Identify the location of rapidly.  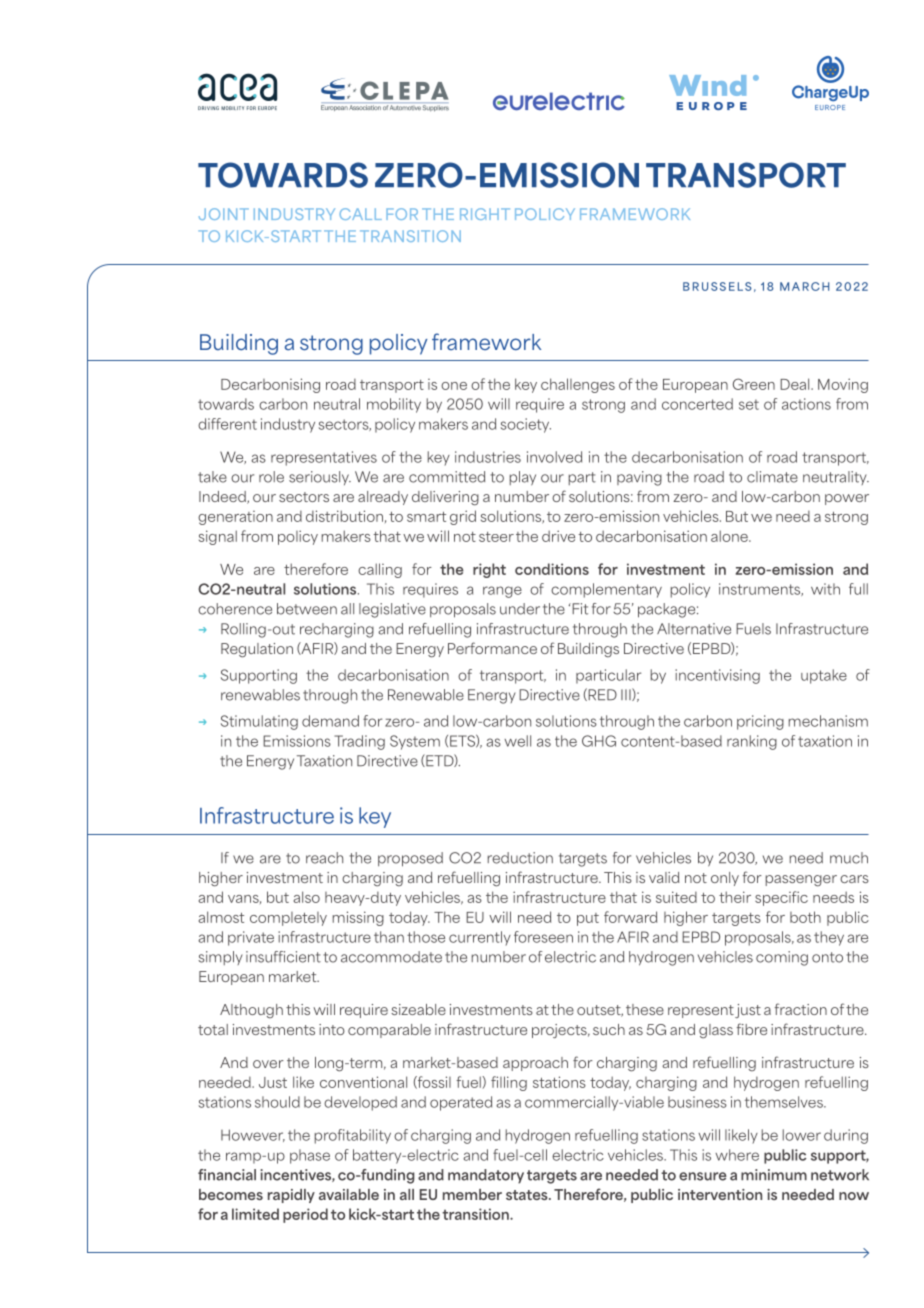
(291, 1196).
